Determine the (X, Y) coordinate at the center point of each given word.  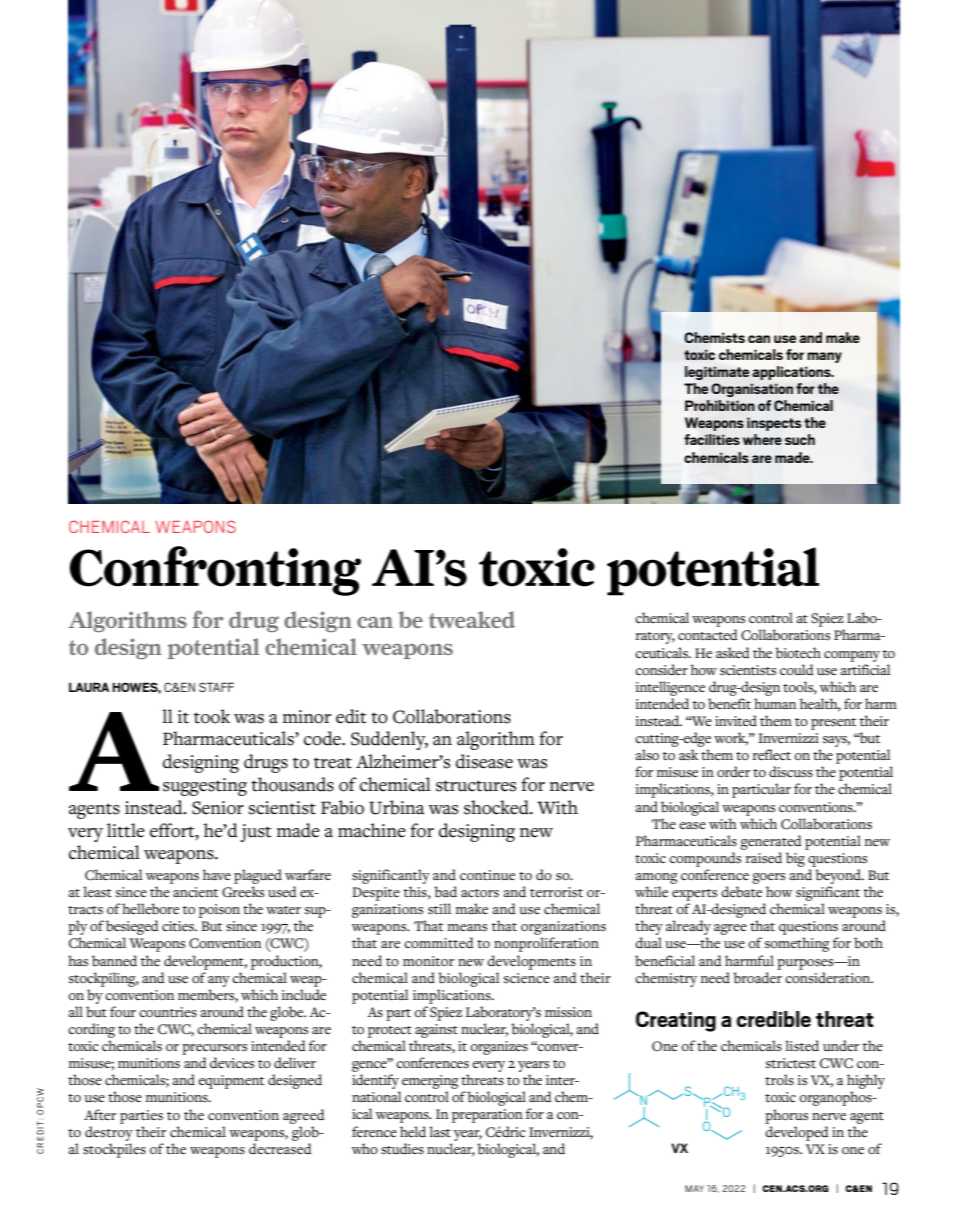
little (126, 830)
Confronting (215, 571)
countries (168, 1012)
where (762, 439)
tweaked (472, 619)
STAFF (216, 687)
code (323, 738)
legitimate (717, 373)
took (212, 716)
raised (764, 858)
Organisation (752, 390)
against (436, 1031)
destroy (109, 1133)
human (775, 703)
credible (773, 1019)
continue (487, 875)
